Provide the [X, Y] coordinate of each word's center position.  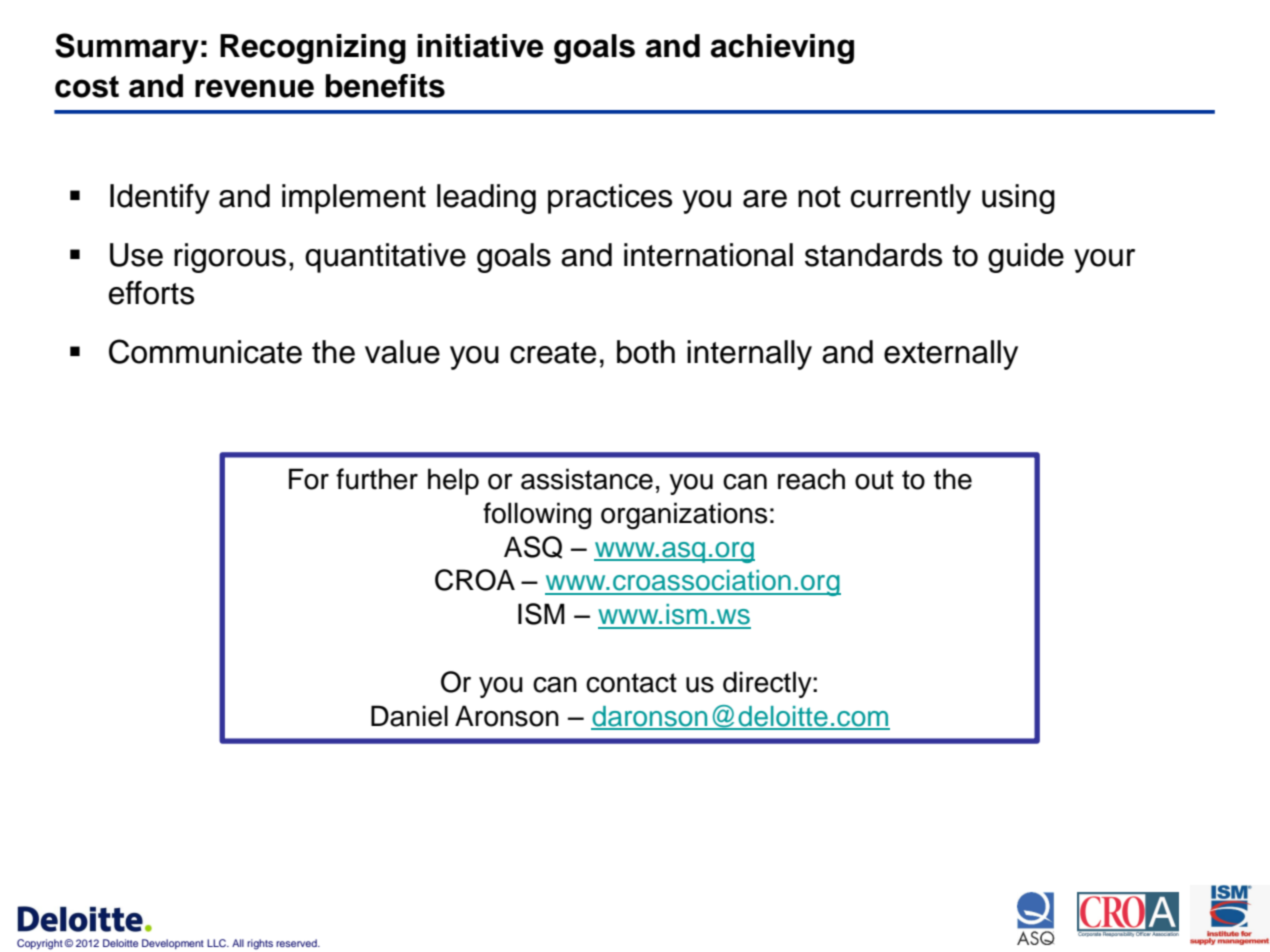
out [874, 480]
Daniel [409, 716]
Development [173, 944]
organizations [684, 516]
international [708, 255]
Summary [127, 48]
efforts [151, 293]
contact [631, 683]
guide [1026, 258]
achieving [782, 49]
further [377, 479]
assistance [587, 479]
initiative [480, 46]
